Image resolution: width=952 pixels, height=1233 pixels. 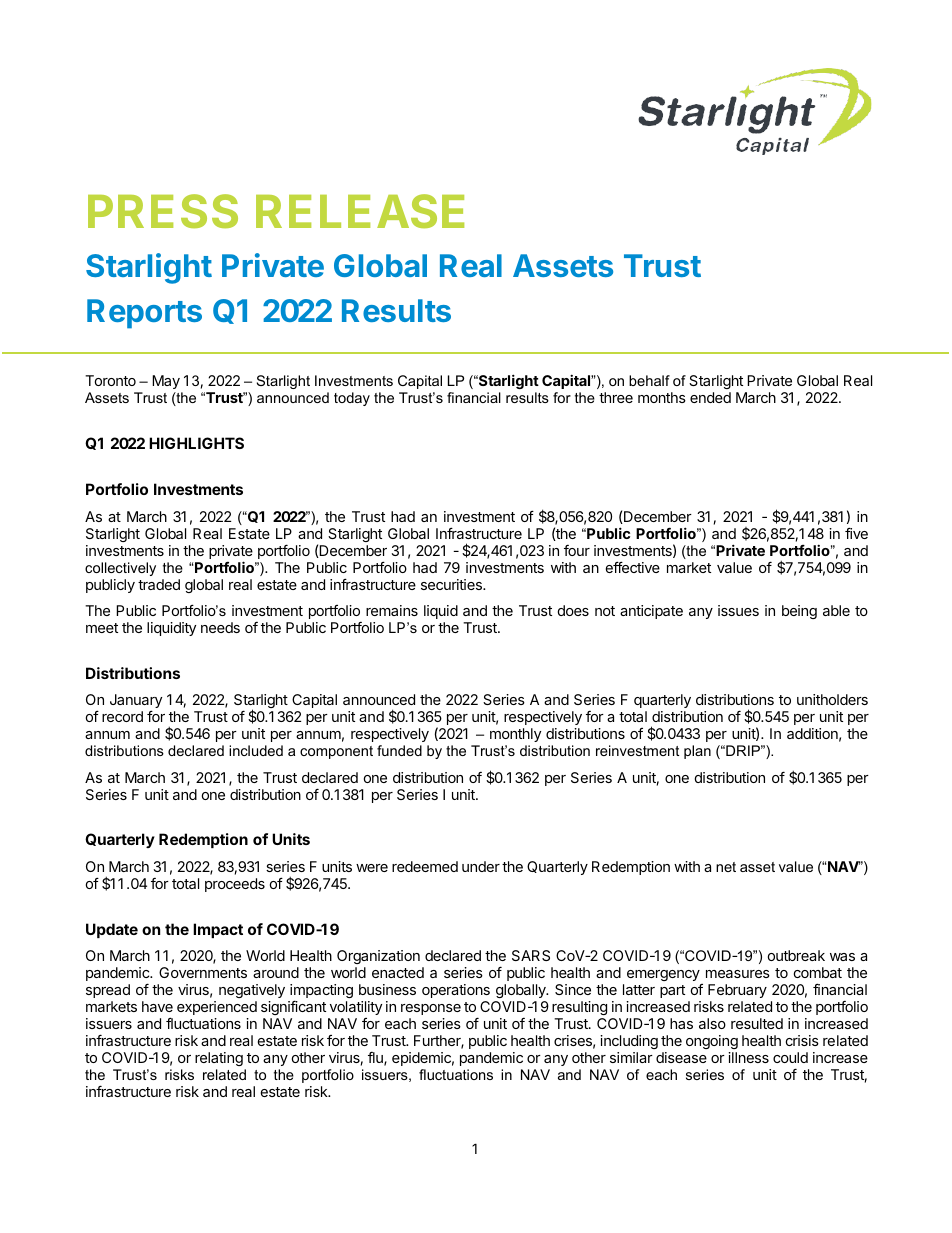 What do you see at coordinates (163, 211) in the screenshot?
I see `PRESS` at bounding box center [163, 211].
